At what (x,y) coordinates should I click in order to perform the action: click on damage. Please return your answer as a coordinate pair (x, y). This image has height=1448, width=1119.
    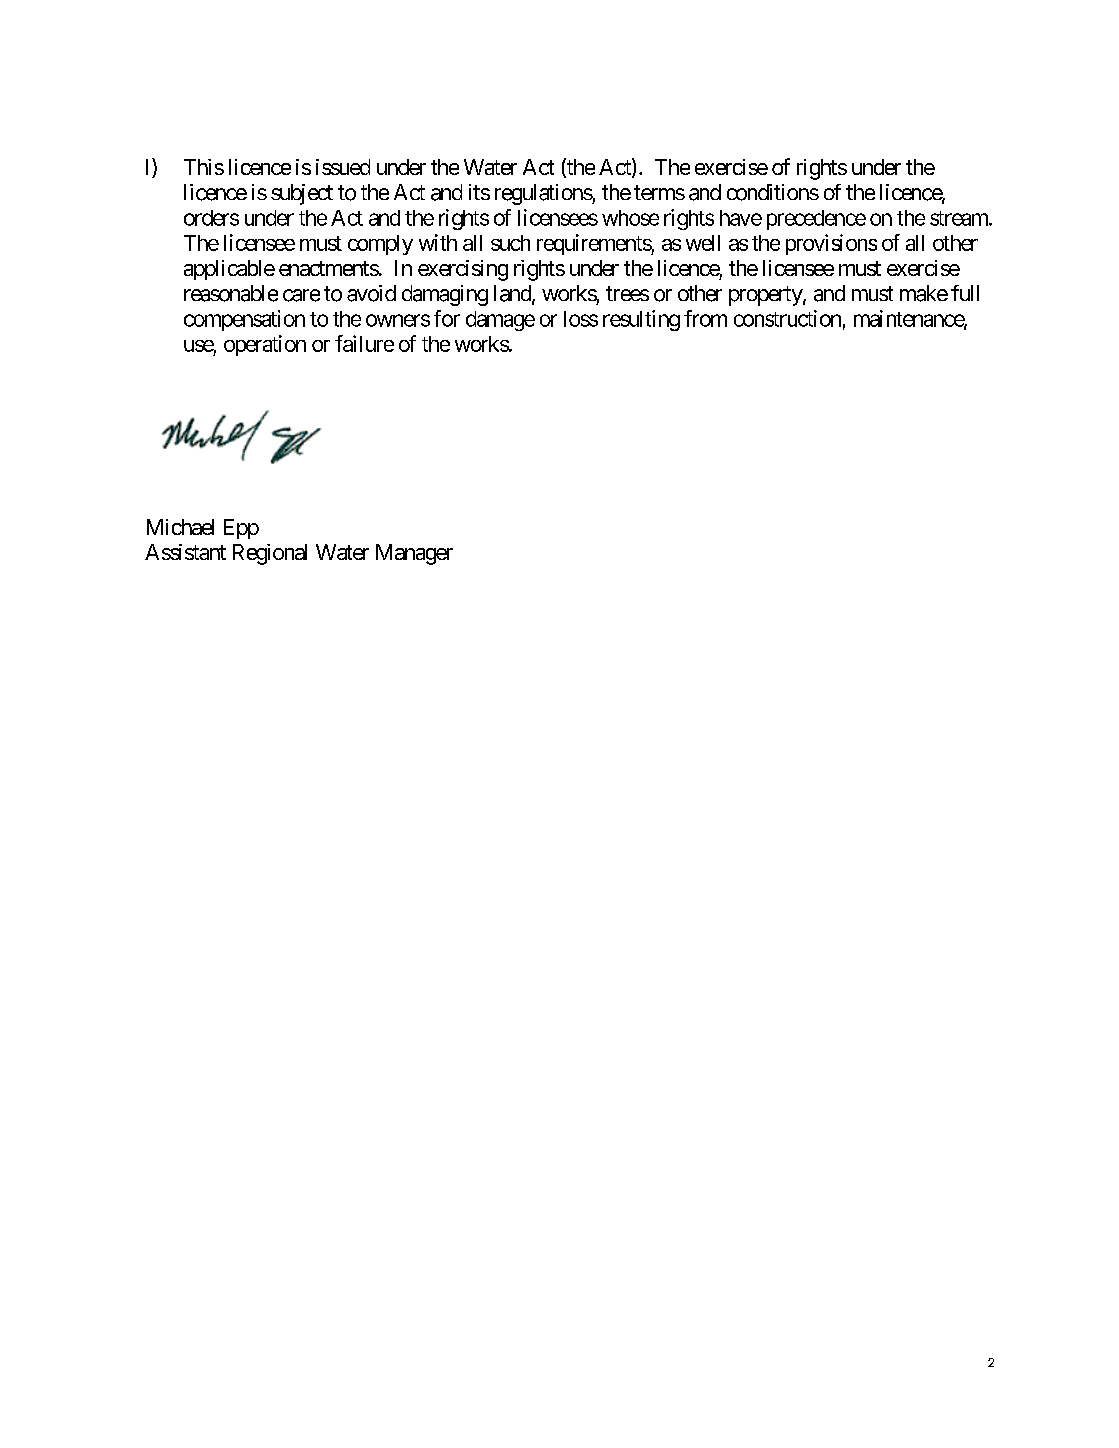
    Looking at the image, I should click on (500, 321).
